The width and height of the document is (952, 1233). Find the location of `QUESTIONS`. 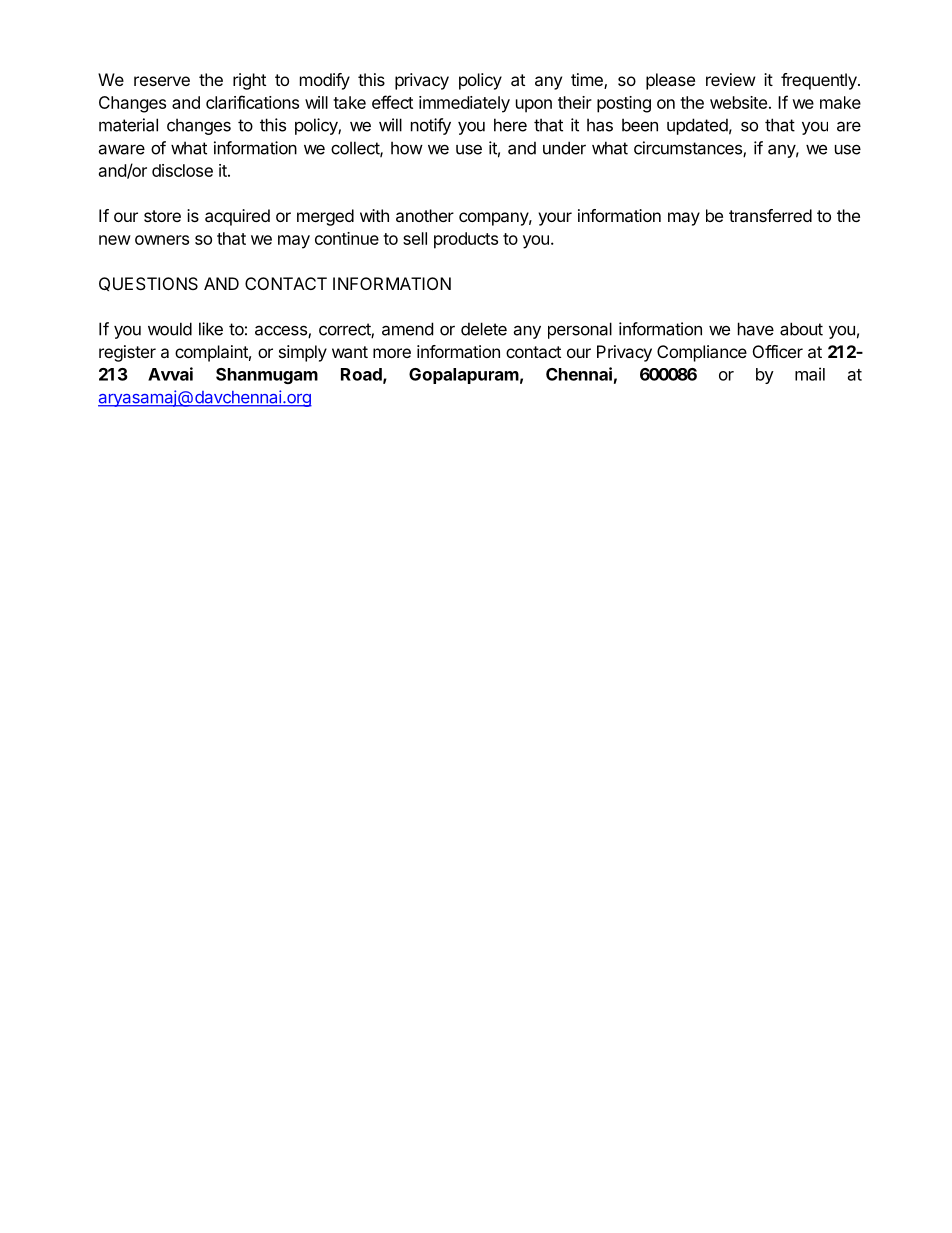

QUESTIONS is located at coordinates (148, 284).
